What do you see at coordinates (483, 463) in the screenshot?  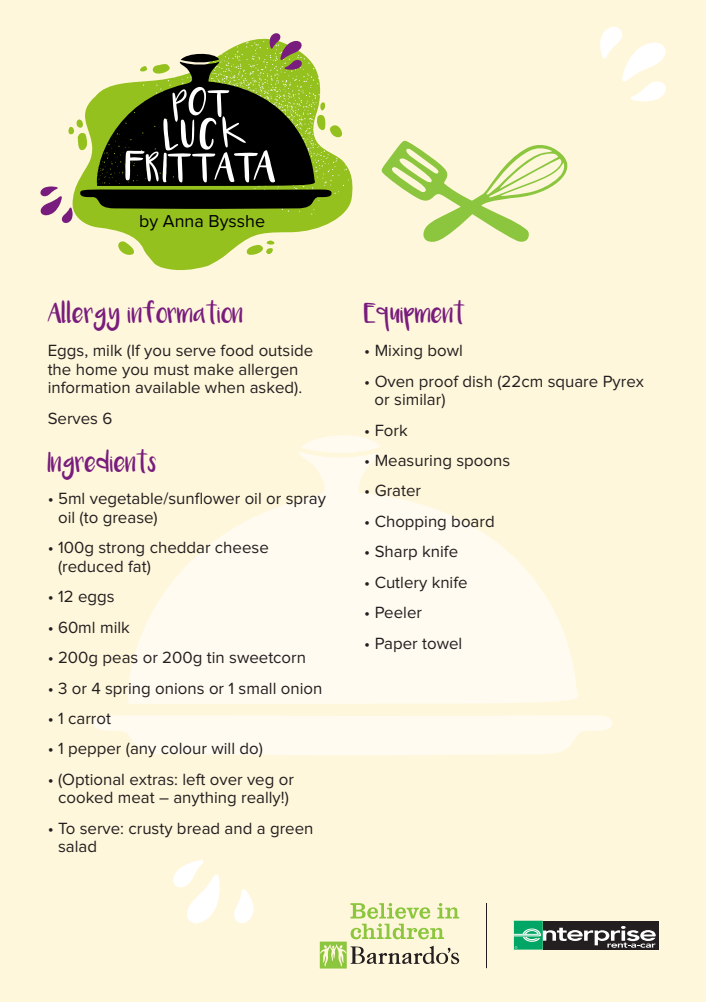 I see `spoons` at bounding box center [483, 463].
